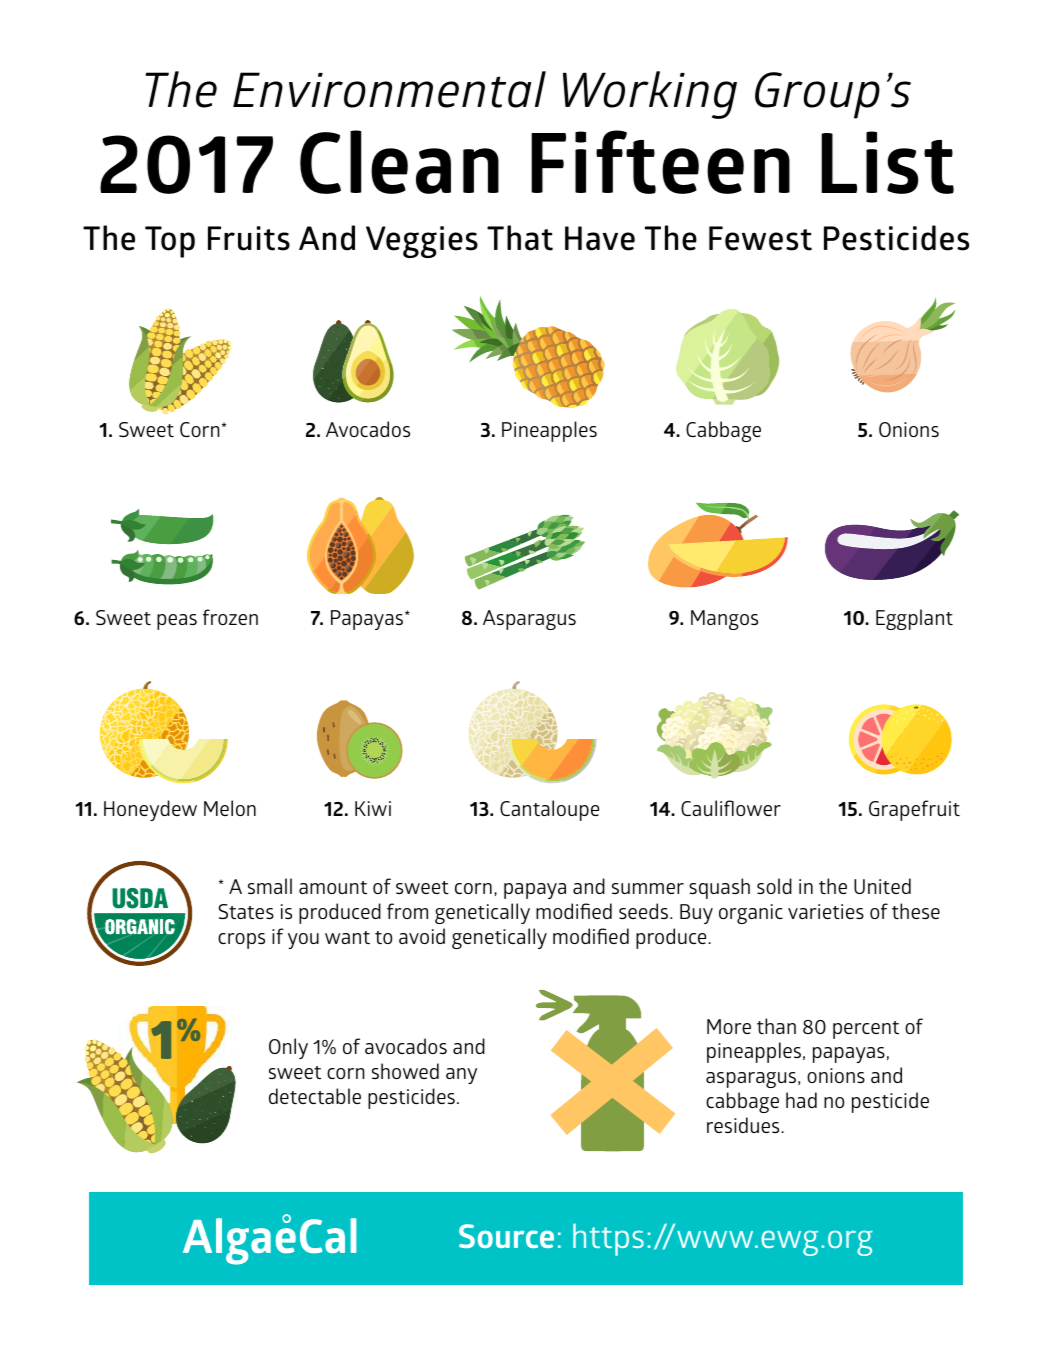  What do you see at coordinates (170, 242) in the page?
I see `Top` at bounding box center [170, 242].
